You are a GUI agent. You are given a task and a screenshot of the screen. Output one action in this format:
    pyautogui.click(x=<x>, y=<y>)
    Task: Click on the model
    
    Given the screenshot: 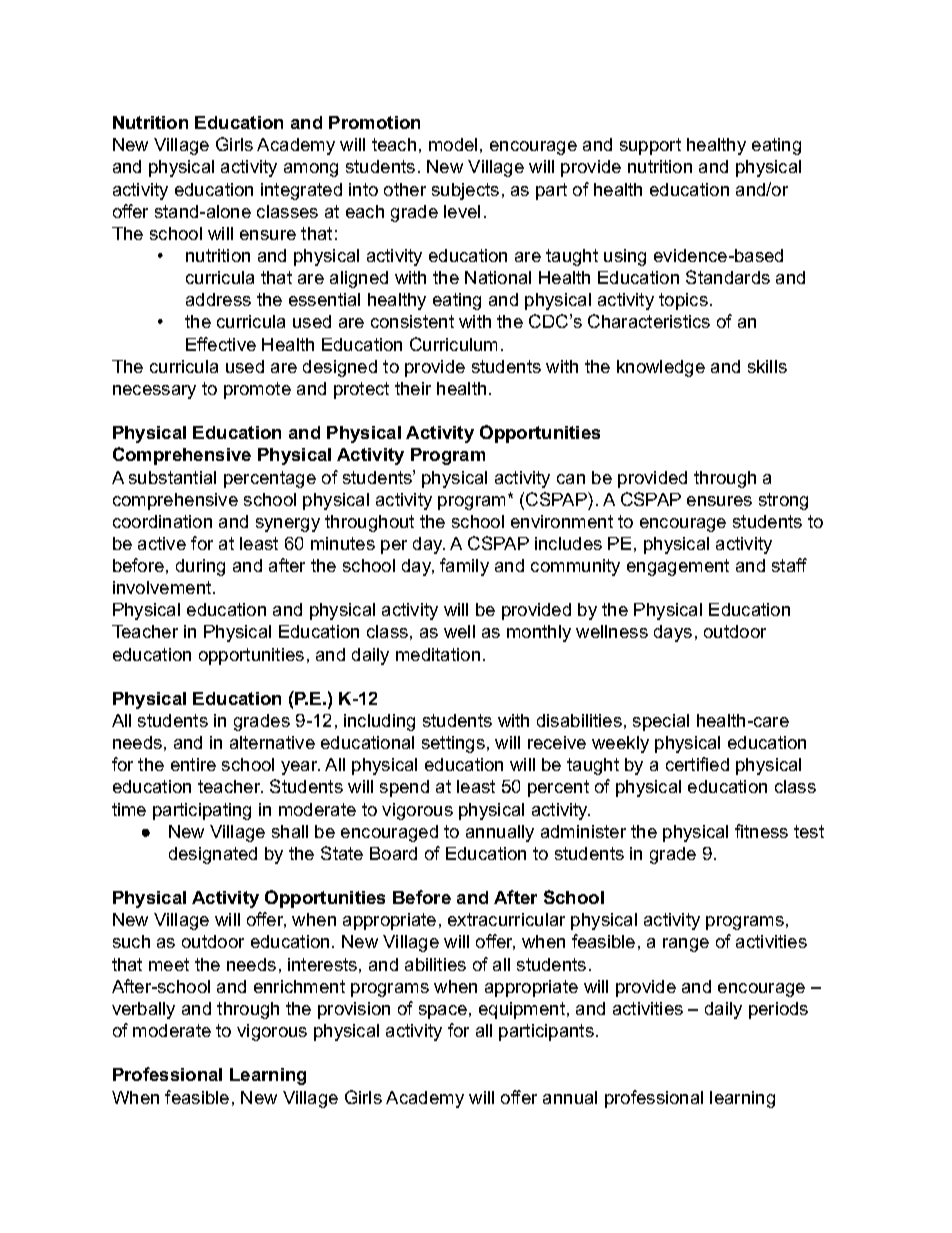 What is the action you would take?
    pyautogui.click(x=453, y=144)
